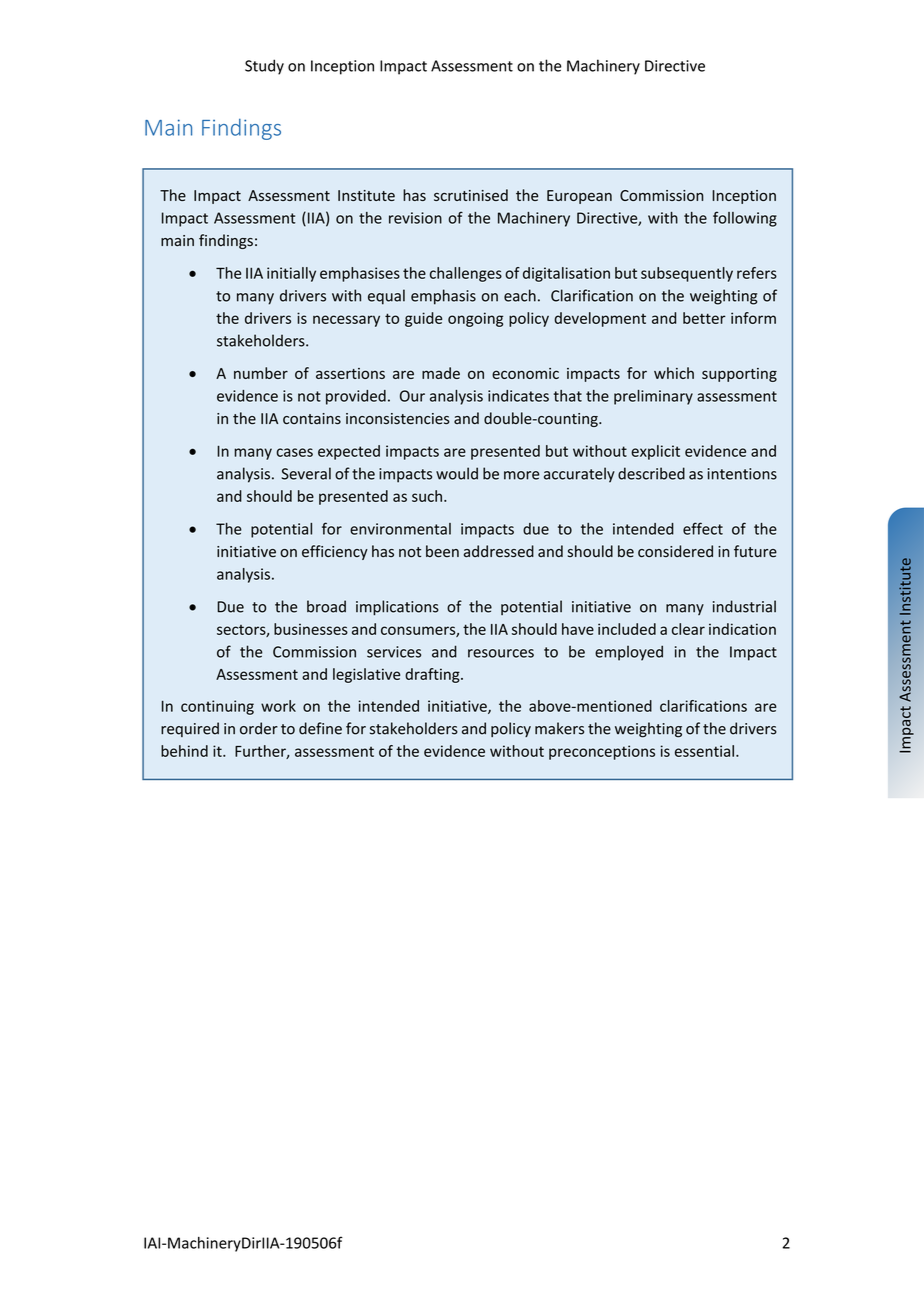 This screenshot has width=924, height=1308. What do you see at coordinates (259, 728) in the screenshot?
I see `order` at bounding box center [259, 728].
